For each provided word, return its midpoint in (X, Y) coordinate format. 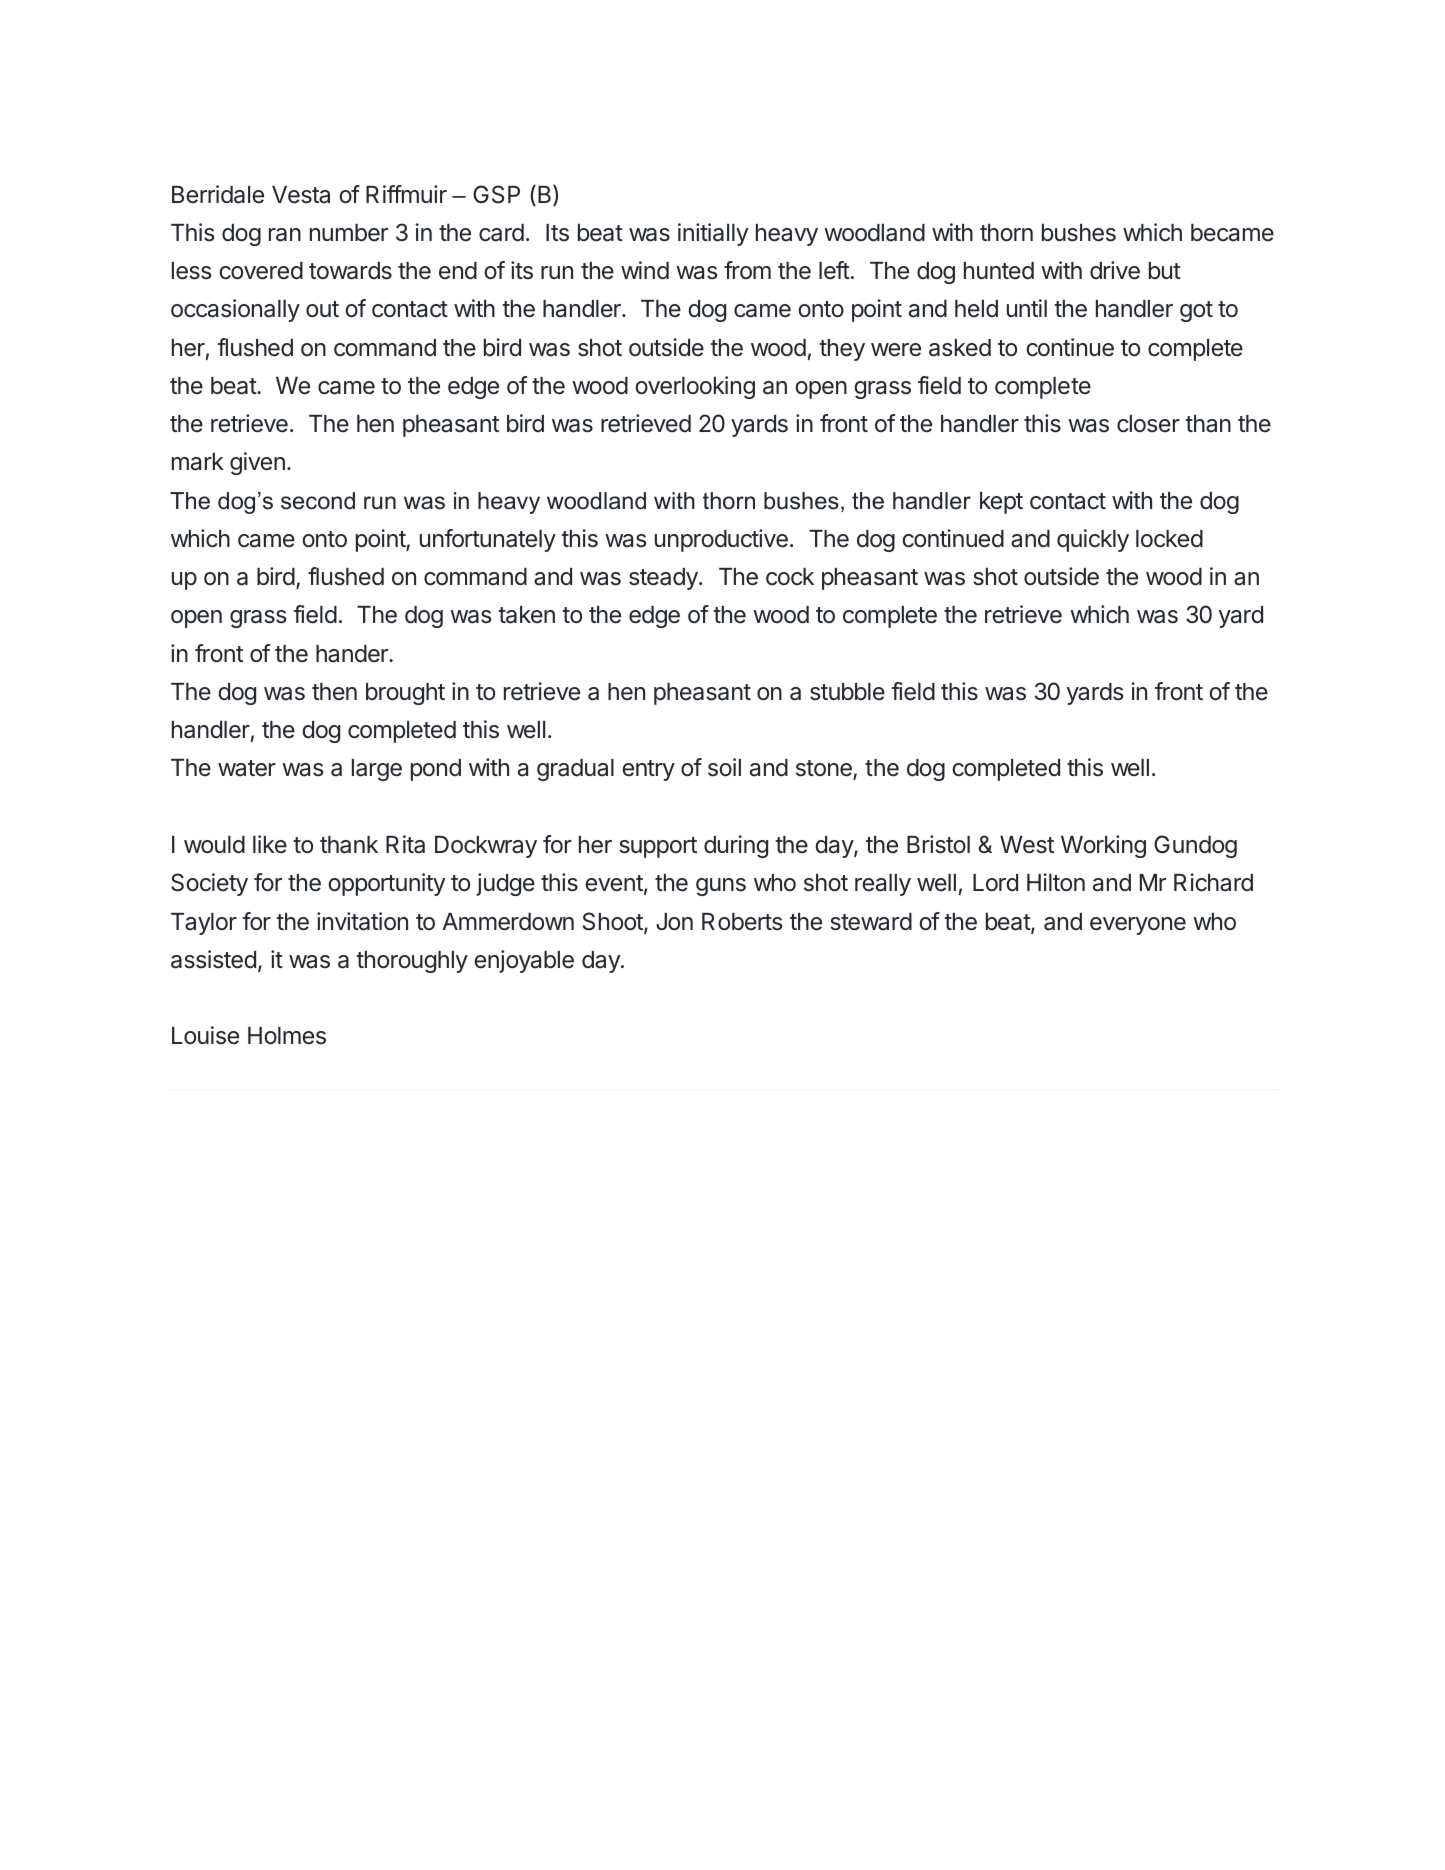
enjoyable (524, 961)
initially (713, 234)
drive (1115, 270)
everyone (1138, 926)
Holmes (287, 1036)
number (349, 233)
